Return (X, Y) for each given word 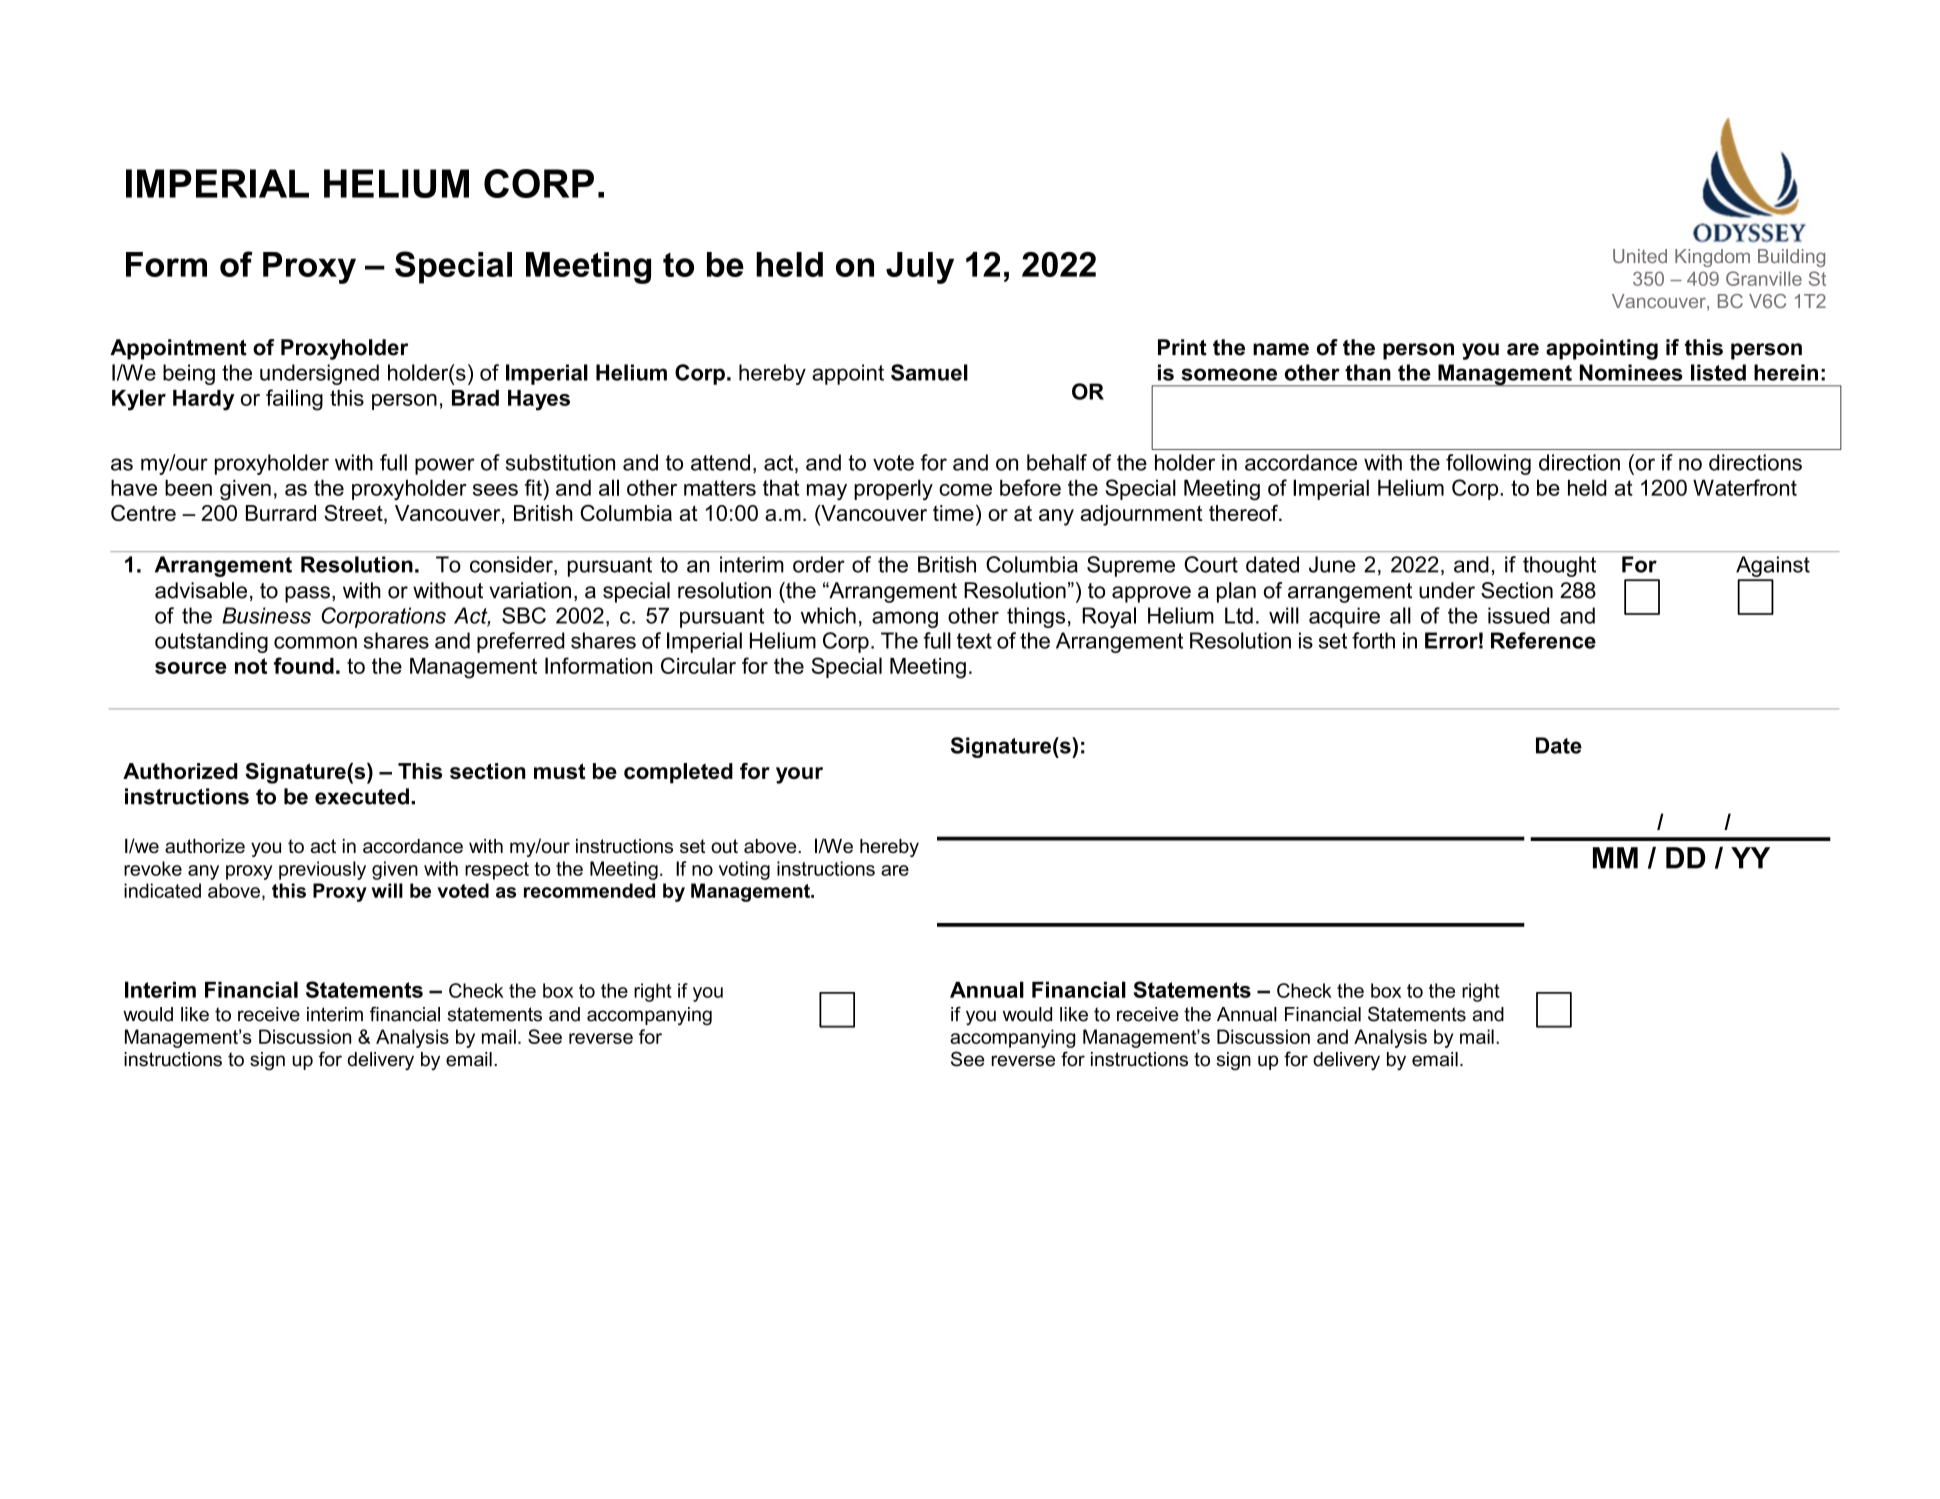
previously (322, 870)
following (1488, 464)
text (974, 641)
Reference (1543, 640)
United (1640, 256)
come (965, 490)
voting (744, 870)
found (304, 665)
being (189, 374)
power (445, 466)
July (920, 268)
